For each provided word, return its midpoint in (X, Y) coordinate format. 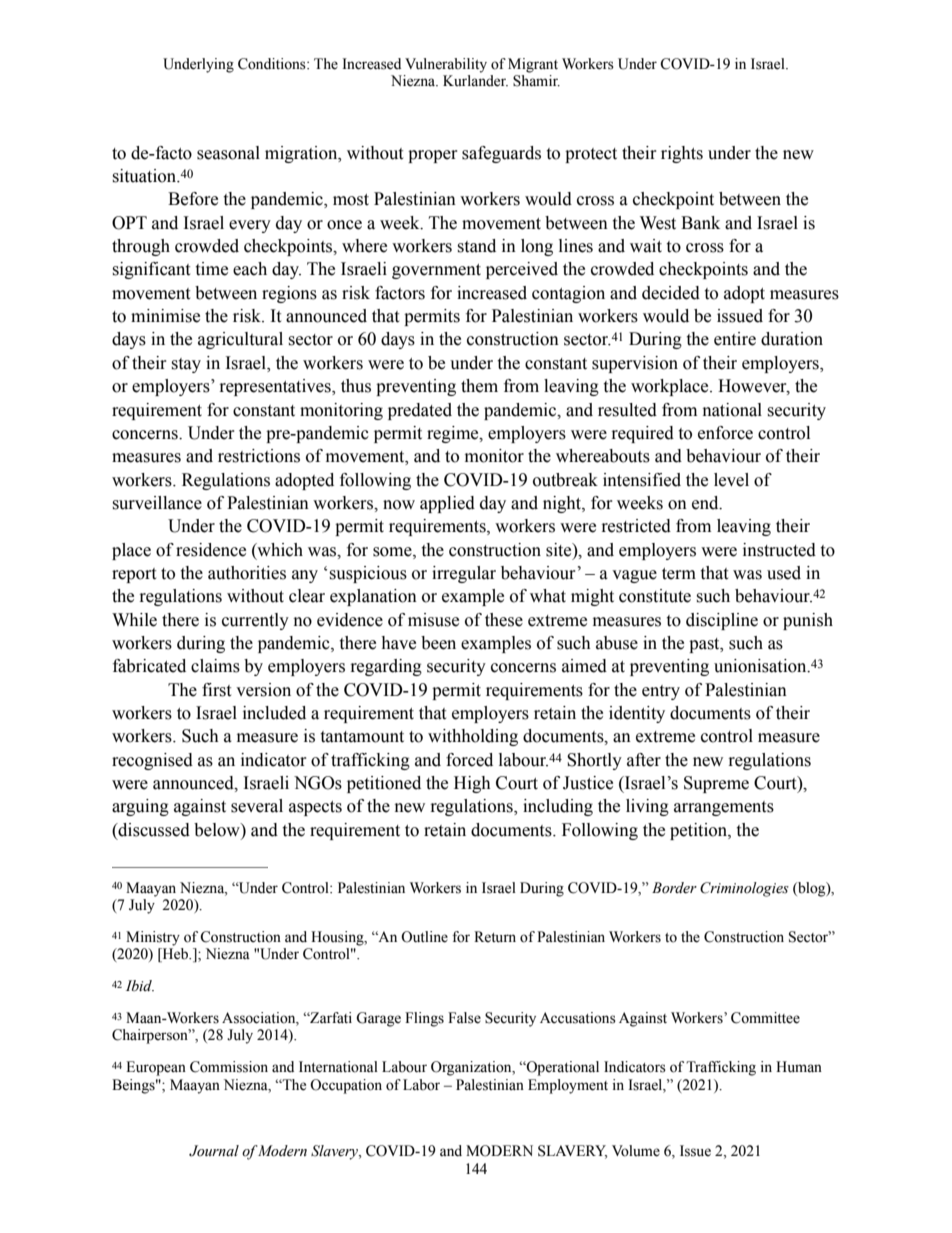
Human (799, 1067)
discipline (722, 621)
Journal (214, 1151)
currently (255, 621)
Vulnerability (446, 65)
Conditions (273, 64)
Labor (421, 1085)
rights (682, 154)
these (504, 620)
